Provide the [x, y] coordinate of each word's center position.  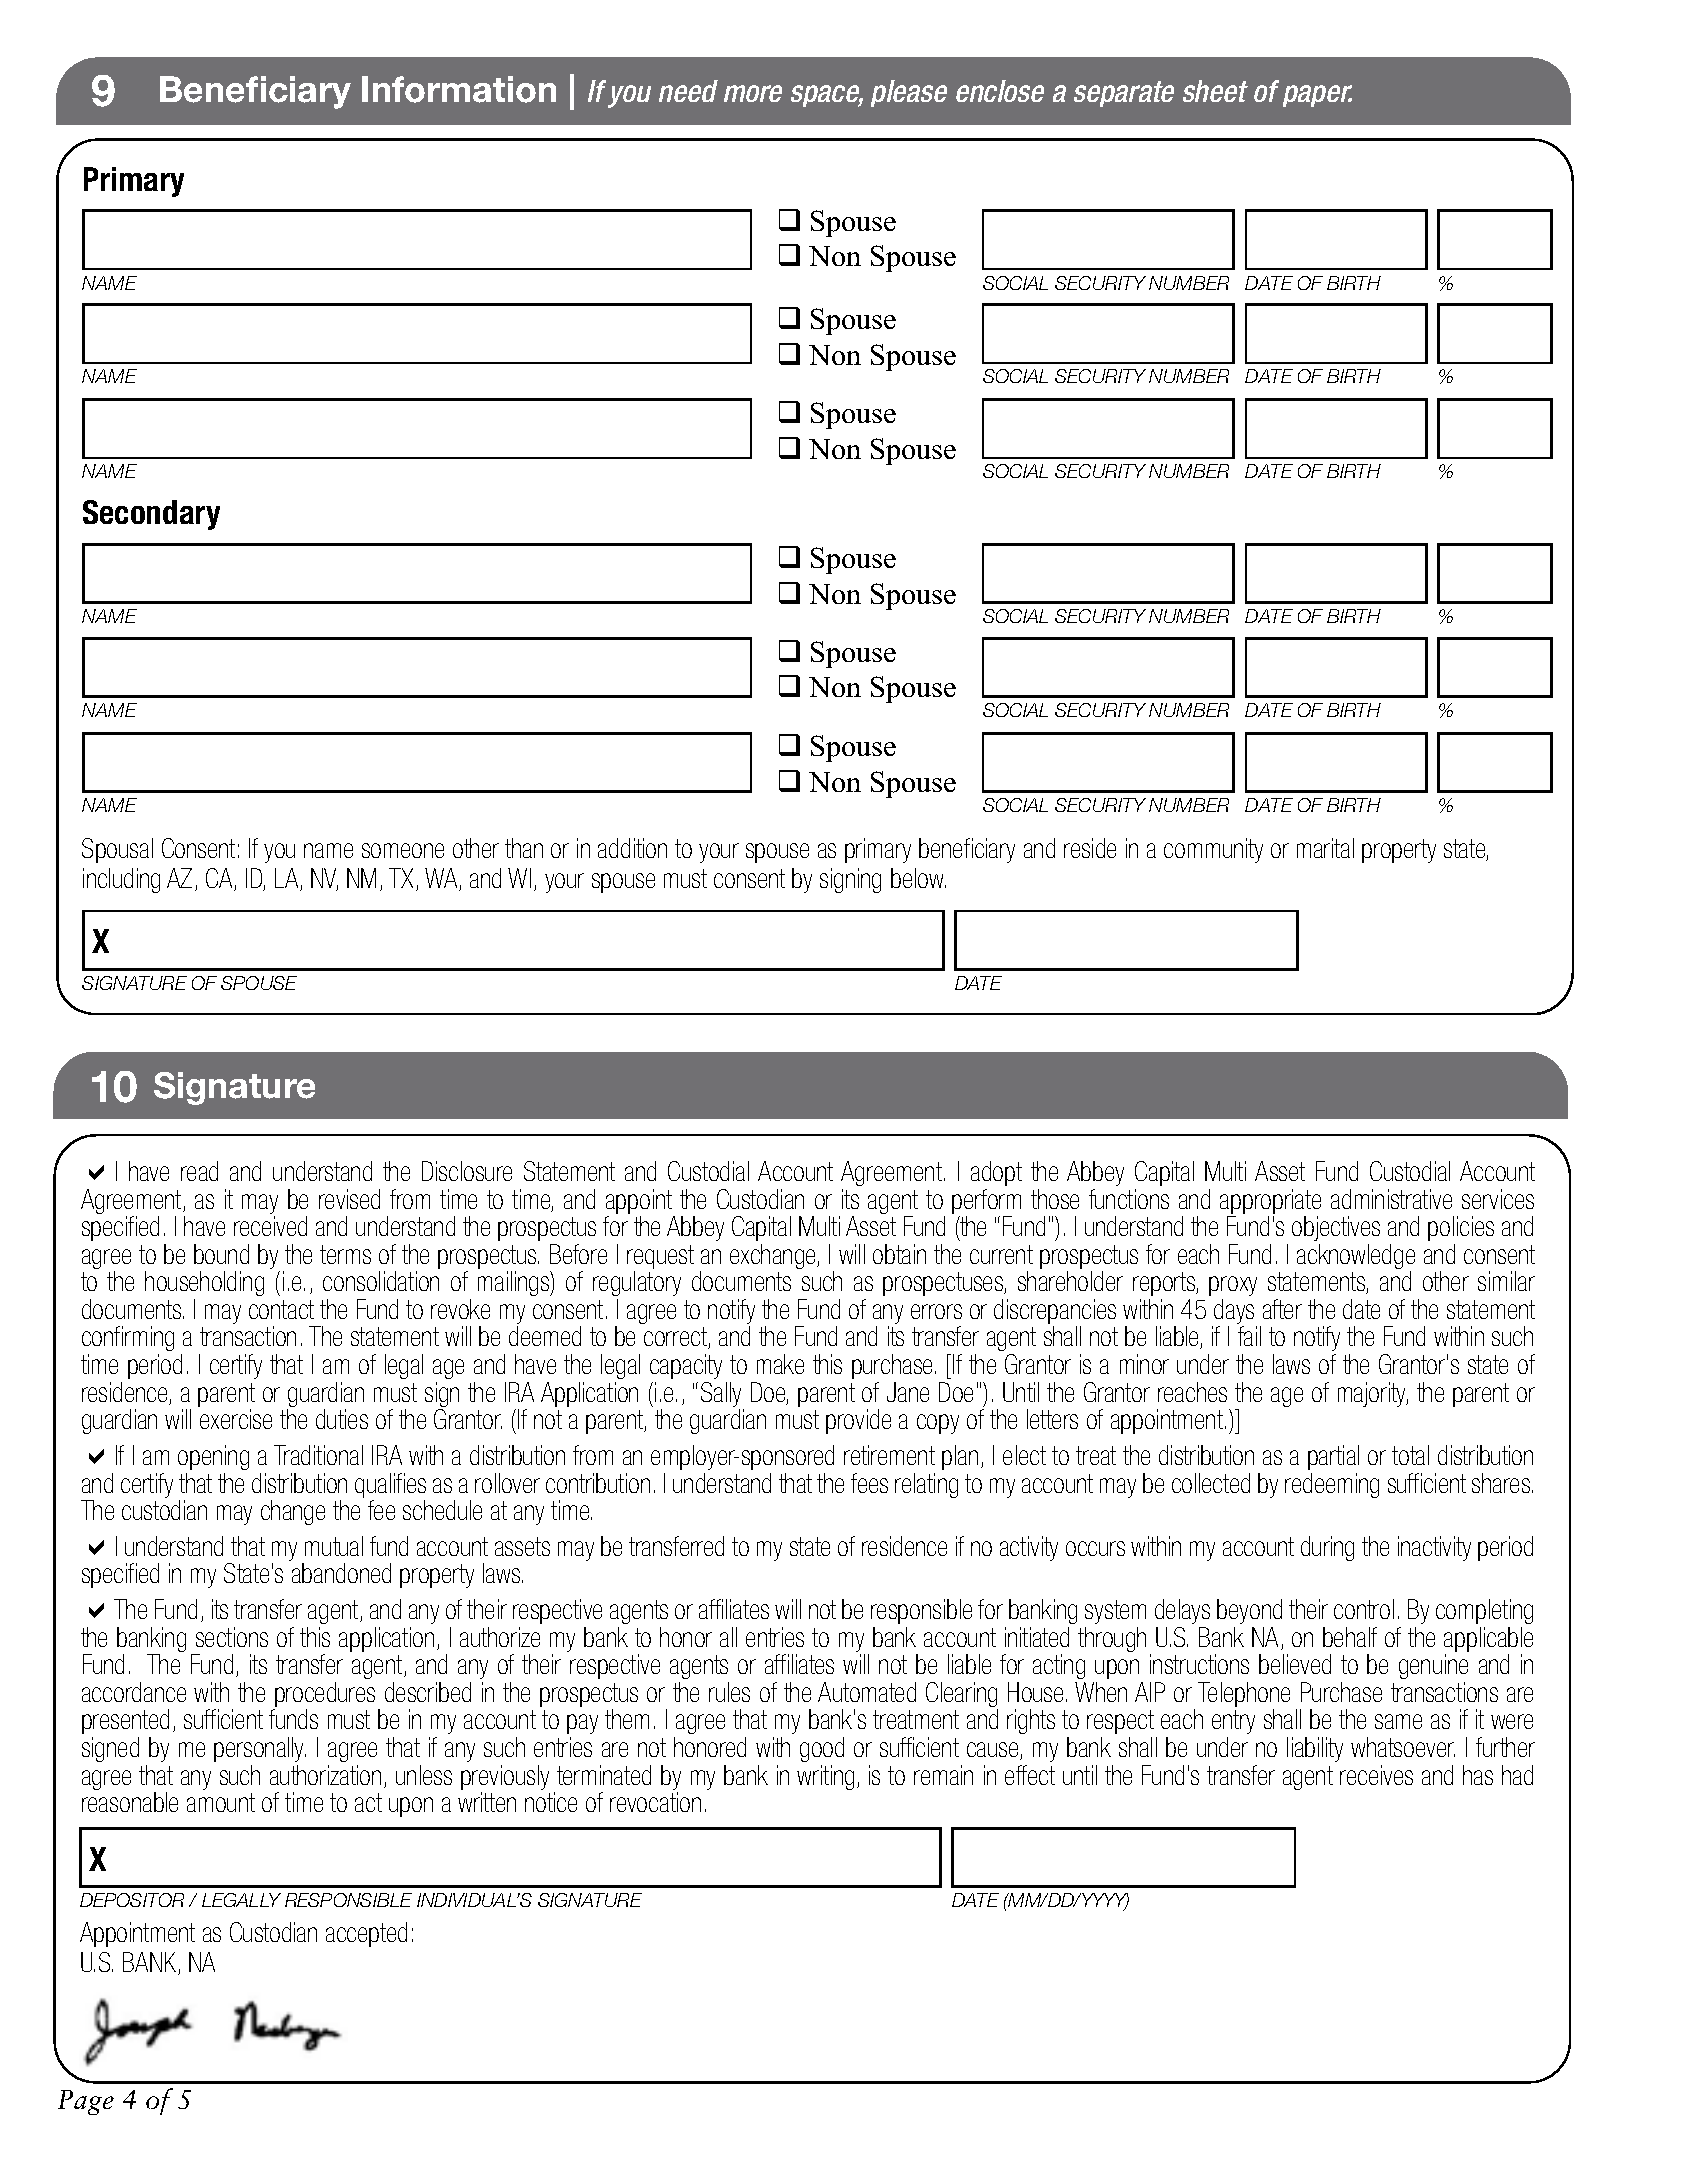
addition [632, 848]
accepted [366, 1934]
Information [459, 89]
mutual [334, 1546]
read [199, 1171]
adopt [996, 1173]
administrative [1391, 1199]
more [753, 93]
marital [1325, 848]
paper [1317, 96]
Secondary [151, 515]
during [1327, 1548]
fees [869, 1483]
